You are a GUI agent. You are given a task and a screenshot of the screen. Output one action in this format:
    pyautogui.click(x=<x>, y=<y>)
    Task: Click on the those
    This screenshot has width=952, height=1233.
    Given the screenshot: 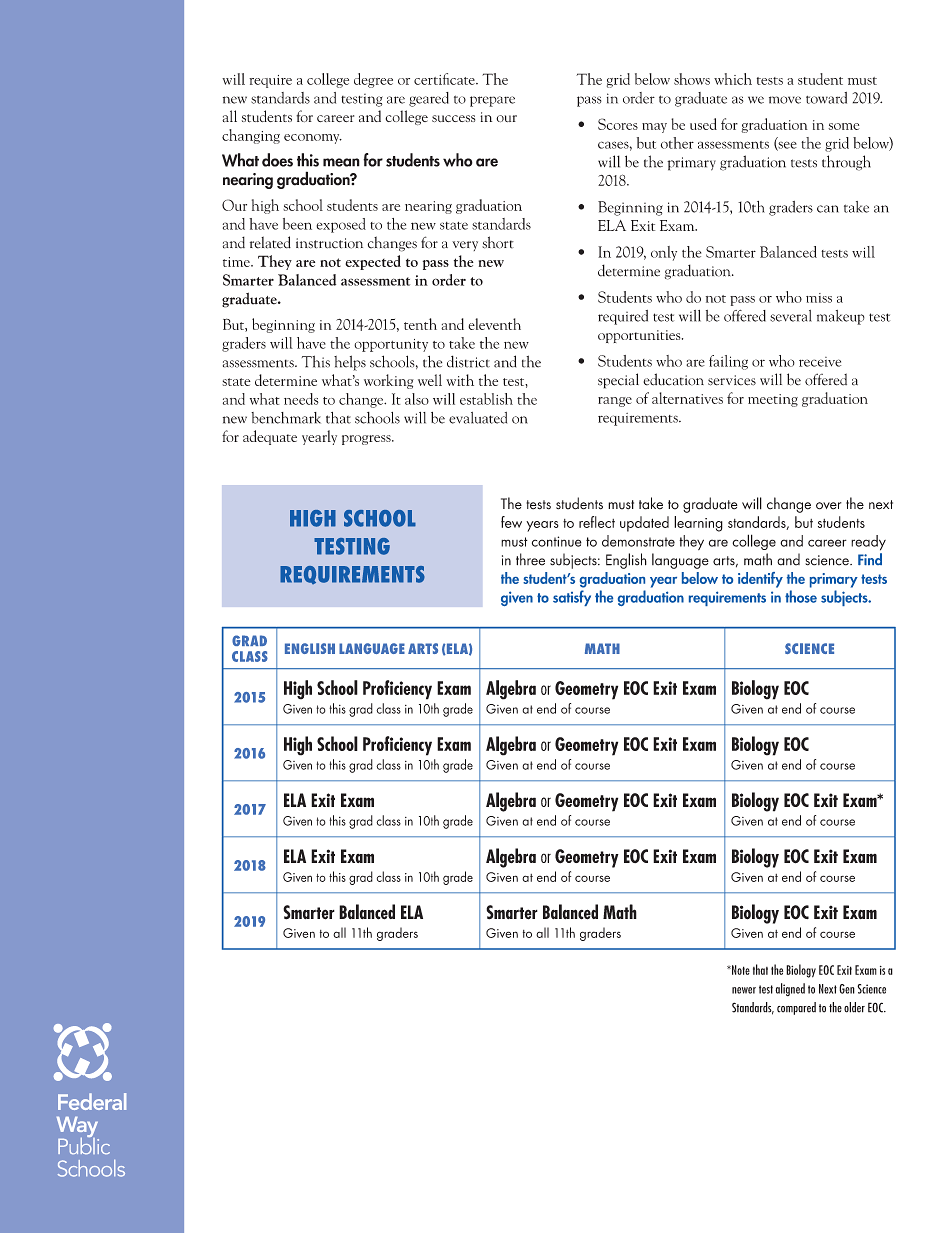 What is the action you would take?
    pyautogui.click(x=801, y=596)
